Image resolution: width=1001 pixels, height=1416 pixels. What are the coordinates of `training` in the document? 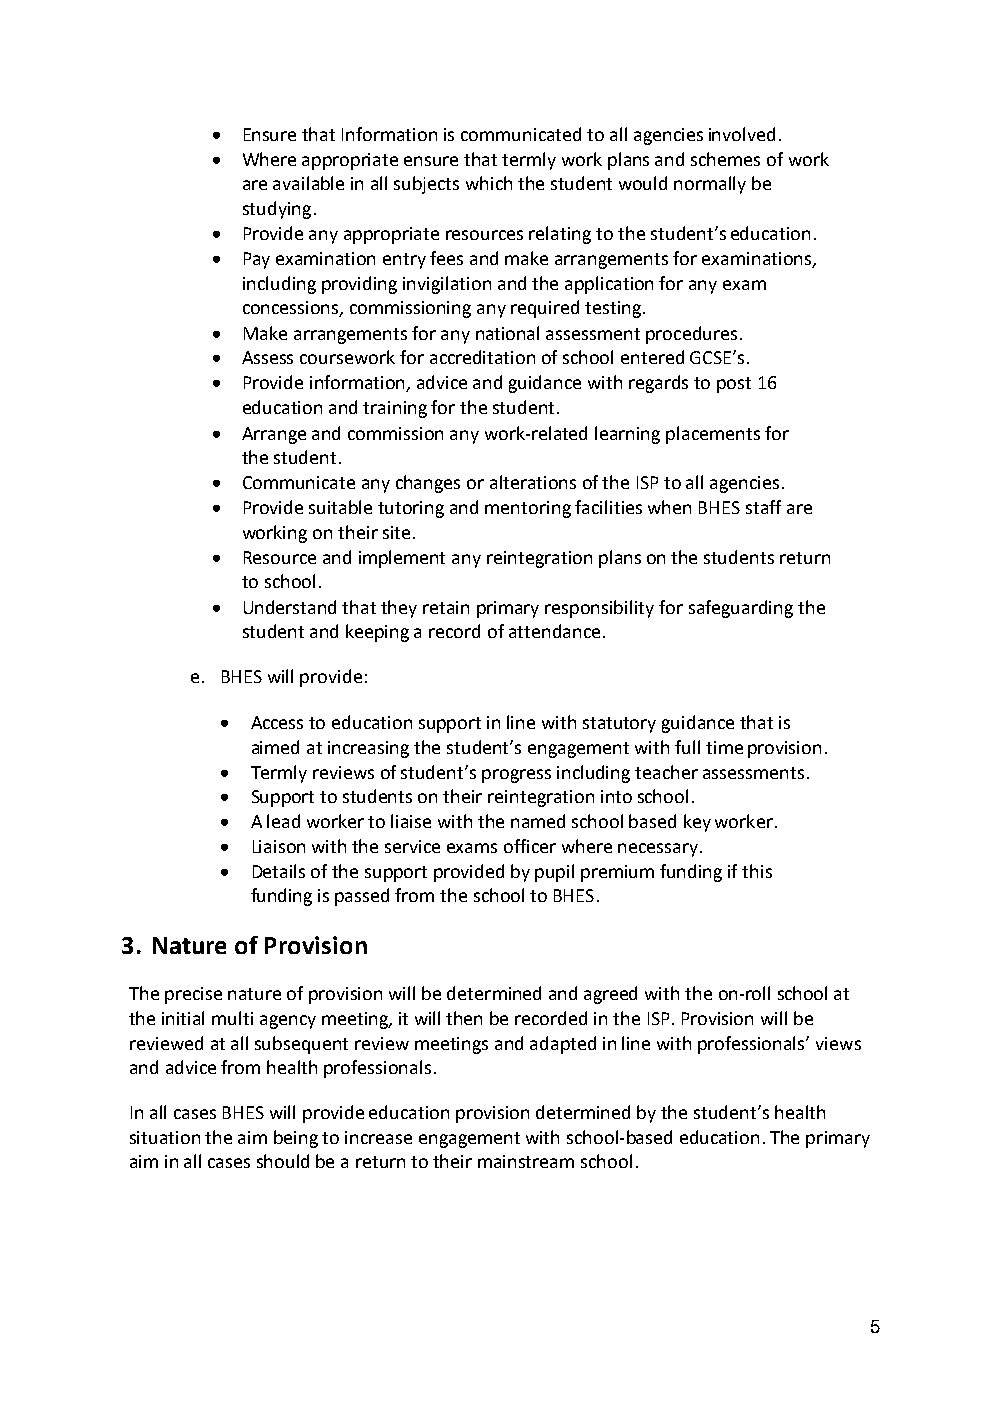 It's located at (395, 409).
